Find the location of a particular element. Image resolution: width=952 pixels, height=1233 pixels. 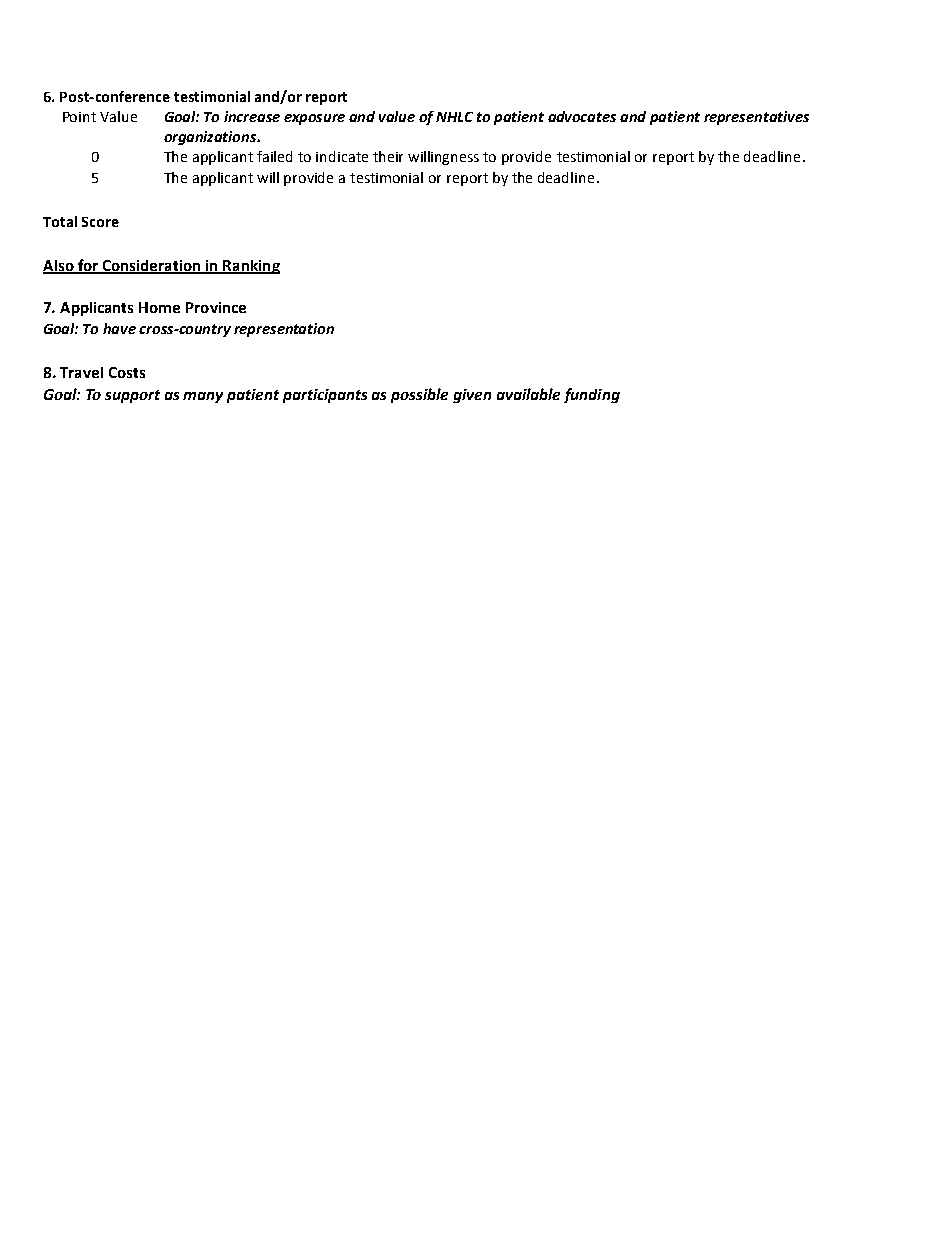

Province is located at coordinates (216, 307).
